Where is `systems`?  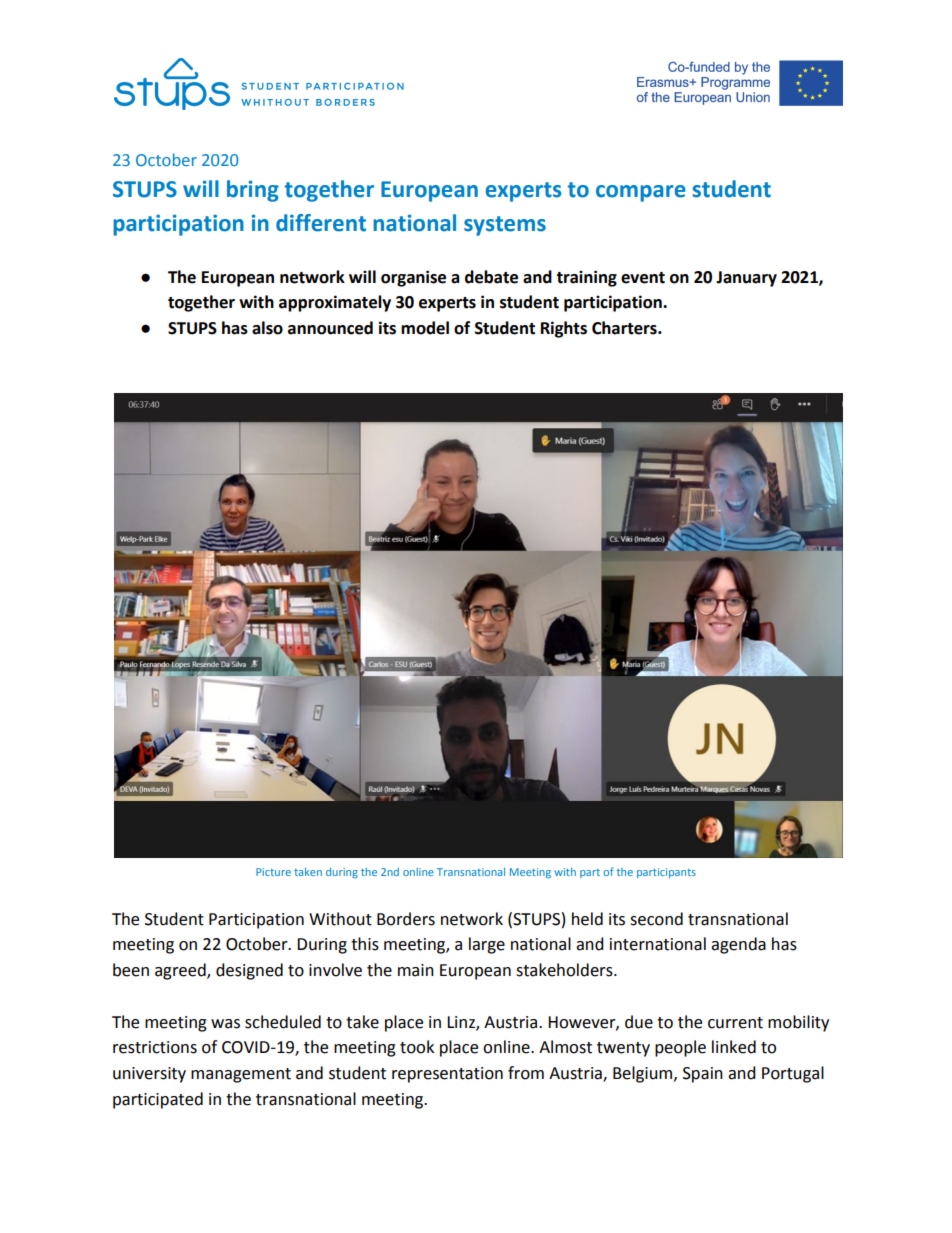 systems is located at coordinates (505, 226).
